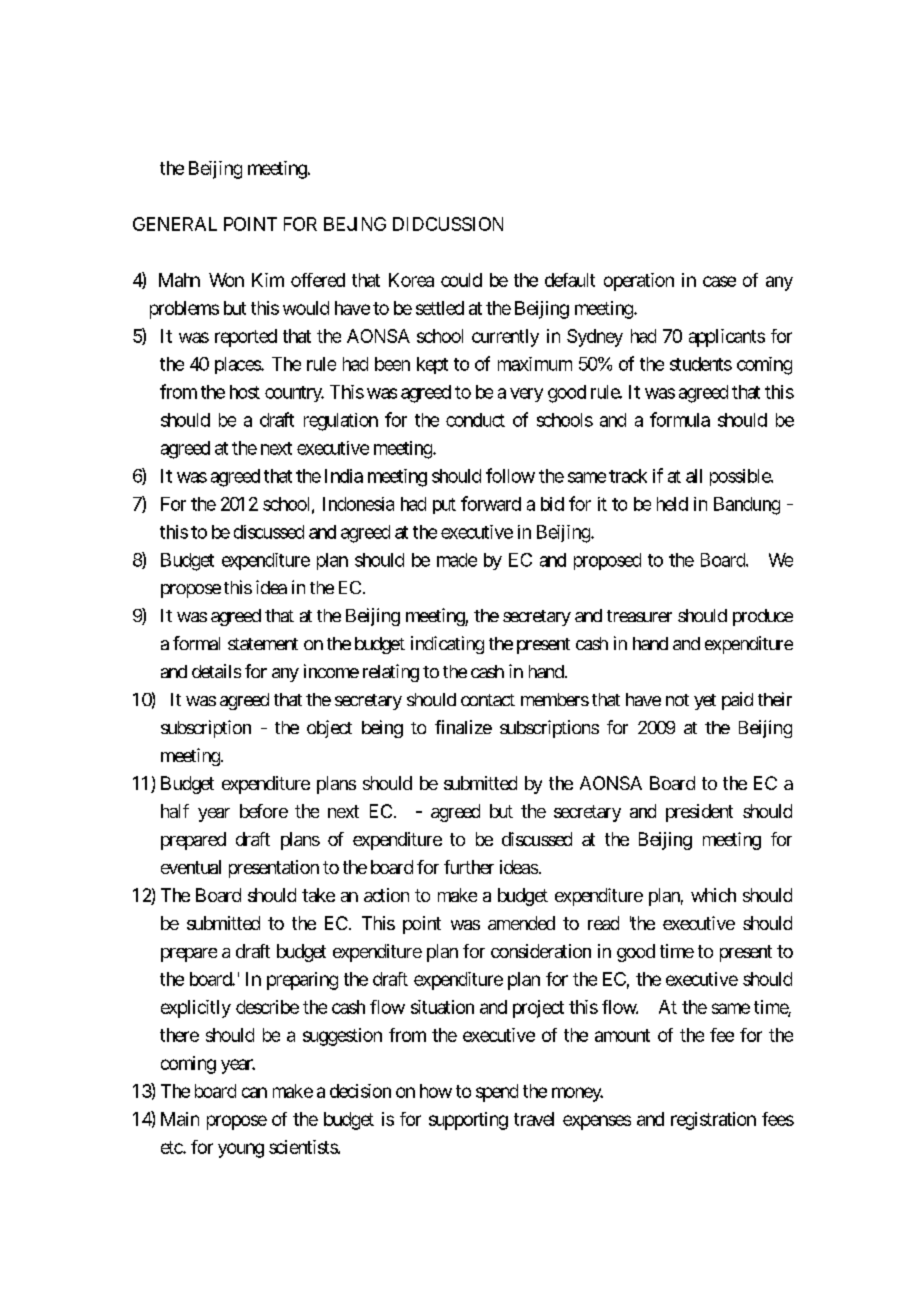 The image size is (924, 1308). Describe the element at coordinates (468, 1121) in the screenshot. I see `supporting` at that location.
